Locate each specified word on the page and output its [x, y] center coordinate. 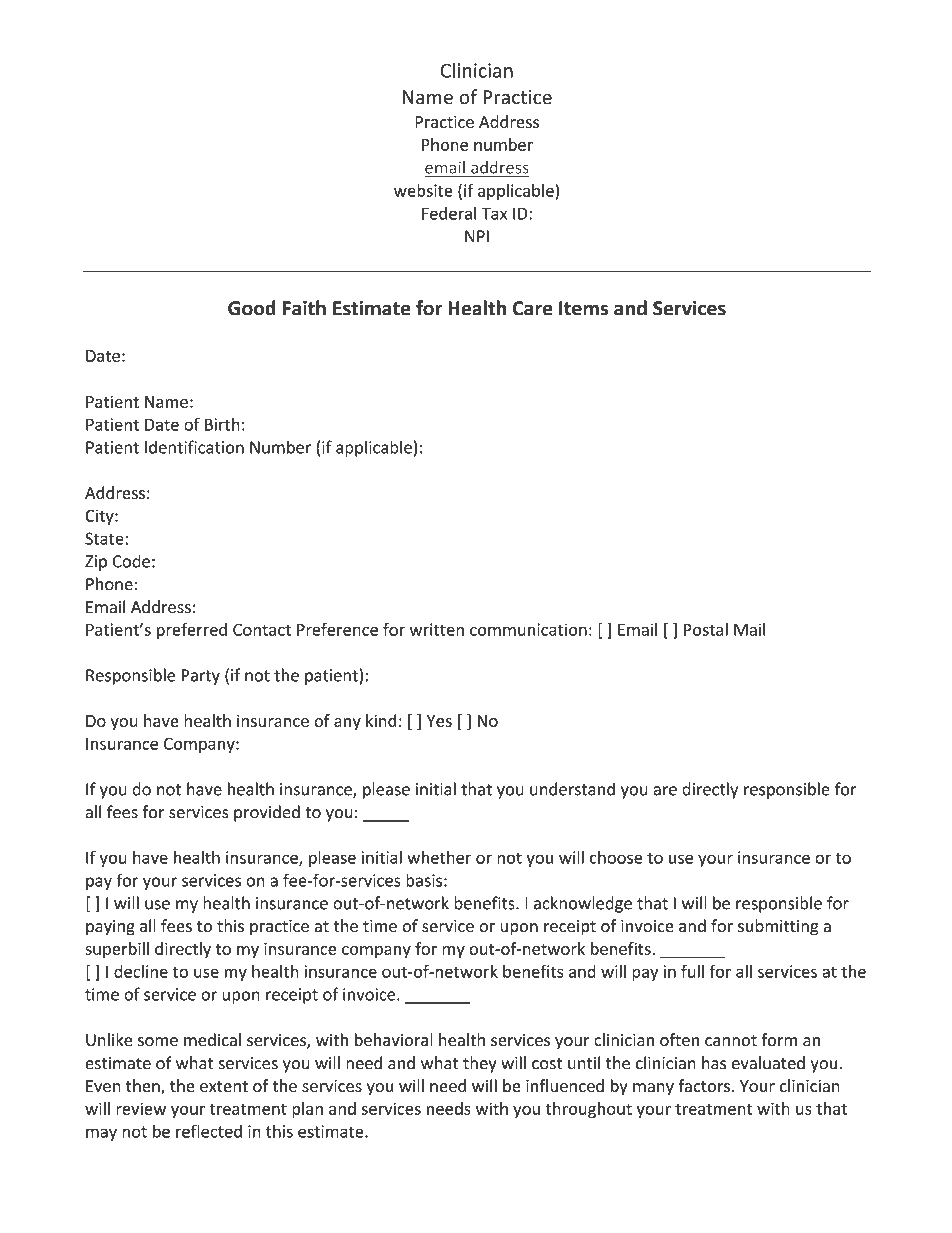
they [480, 1064]
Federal [449, 213]
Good [252, 308]
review [141, 1108]
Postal [706, 629]
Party [200, 677]
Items [583, 308]
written [437, 629]
